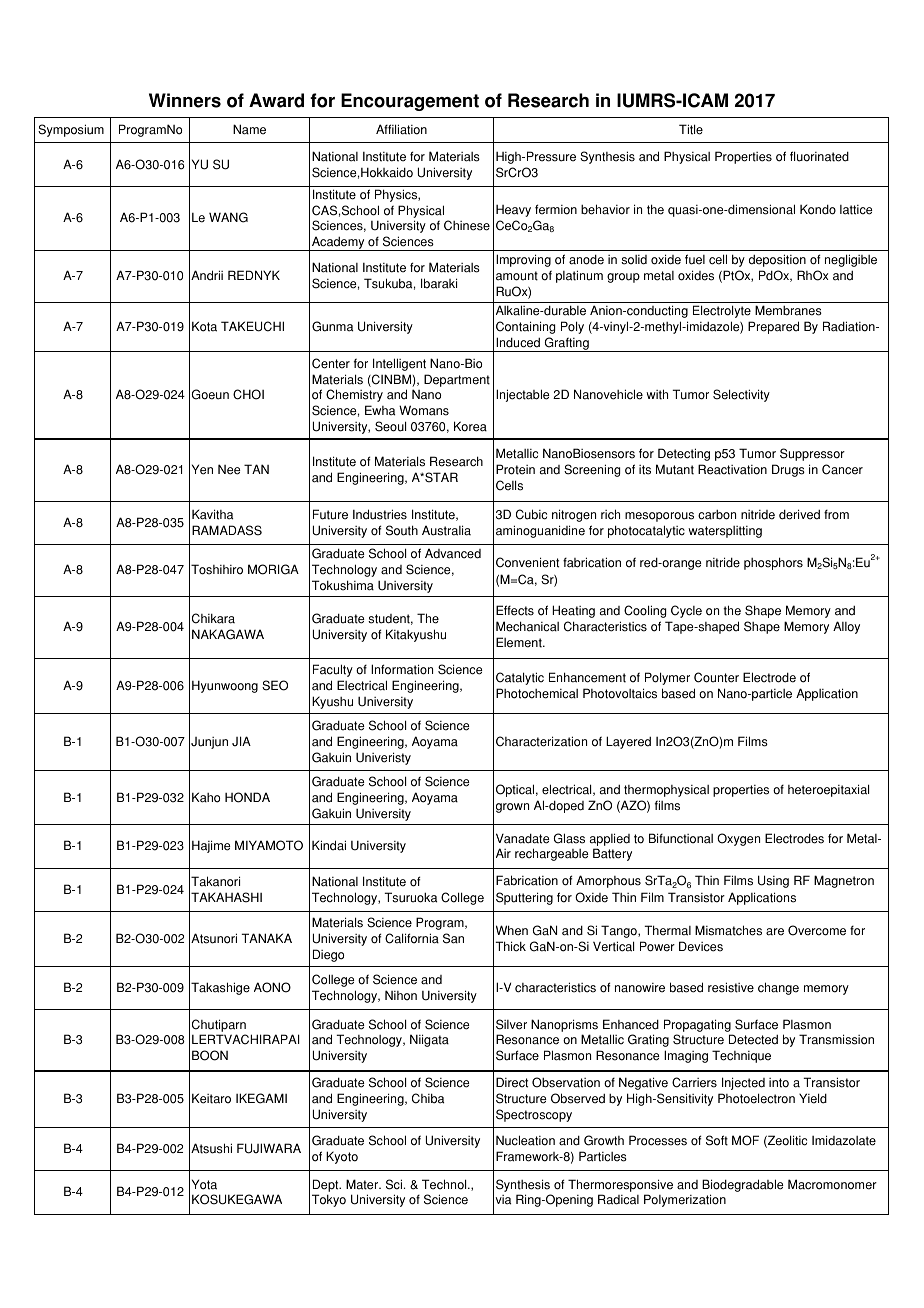  What do you see at coordinates (185, 100) in the page?
I see `Winners` at bounding box center [185, 100].
